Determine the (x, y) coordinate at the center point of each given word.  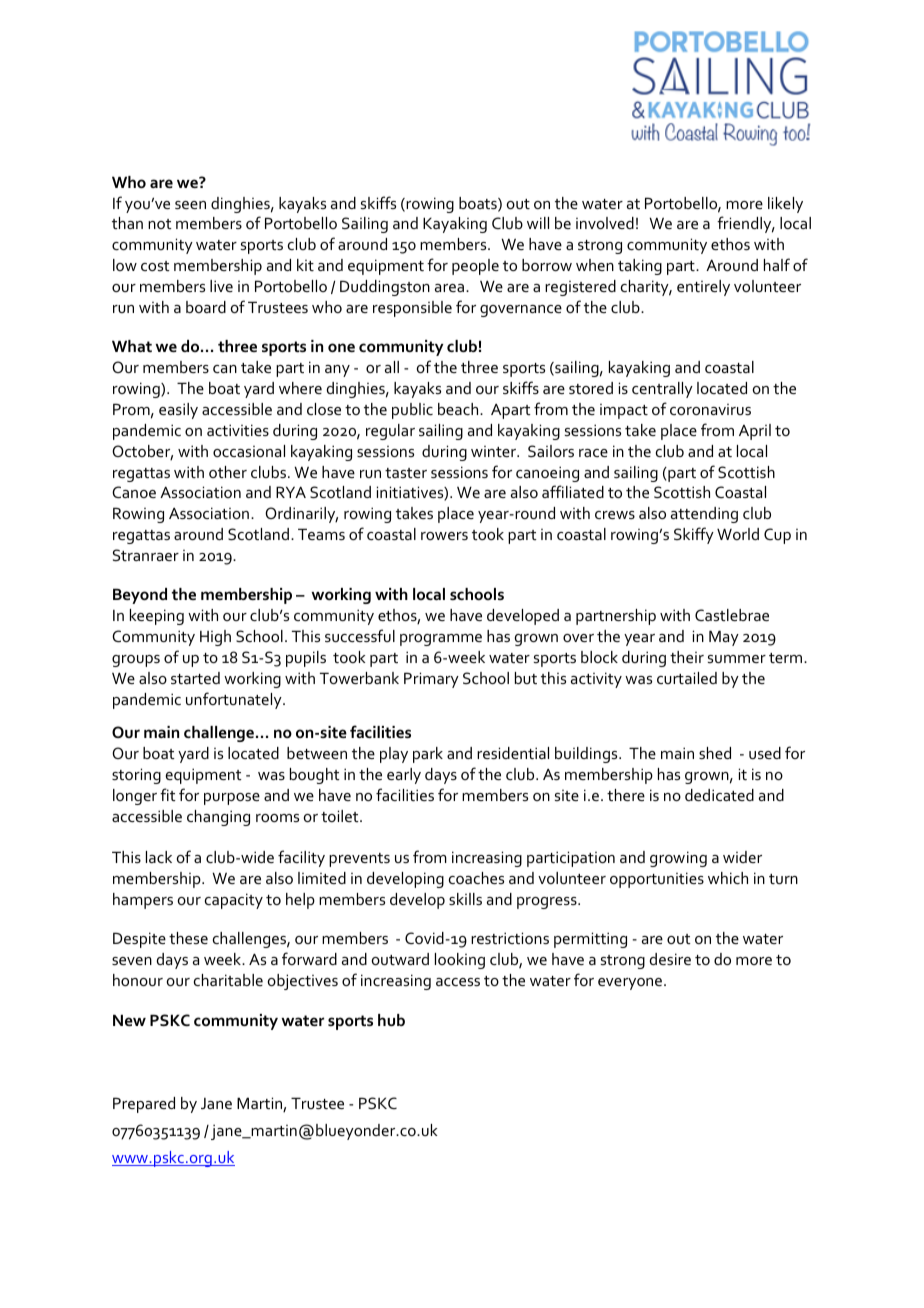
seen (190, 205)
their (687, 657)
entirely (703, 288)
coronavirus (710, 409)
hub (391, 1020)
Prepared (144, 1105)
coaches (476, 878)
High (215, 638)
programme (441, 640)
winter (494, 451)
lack (159, 857)
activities (238, 430)
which (728, 878)
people (475, 267)
